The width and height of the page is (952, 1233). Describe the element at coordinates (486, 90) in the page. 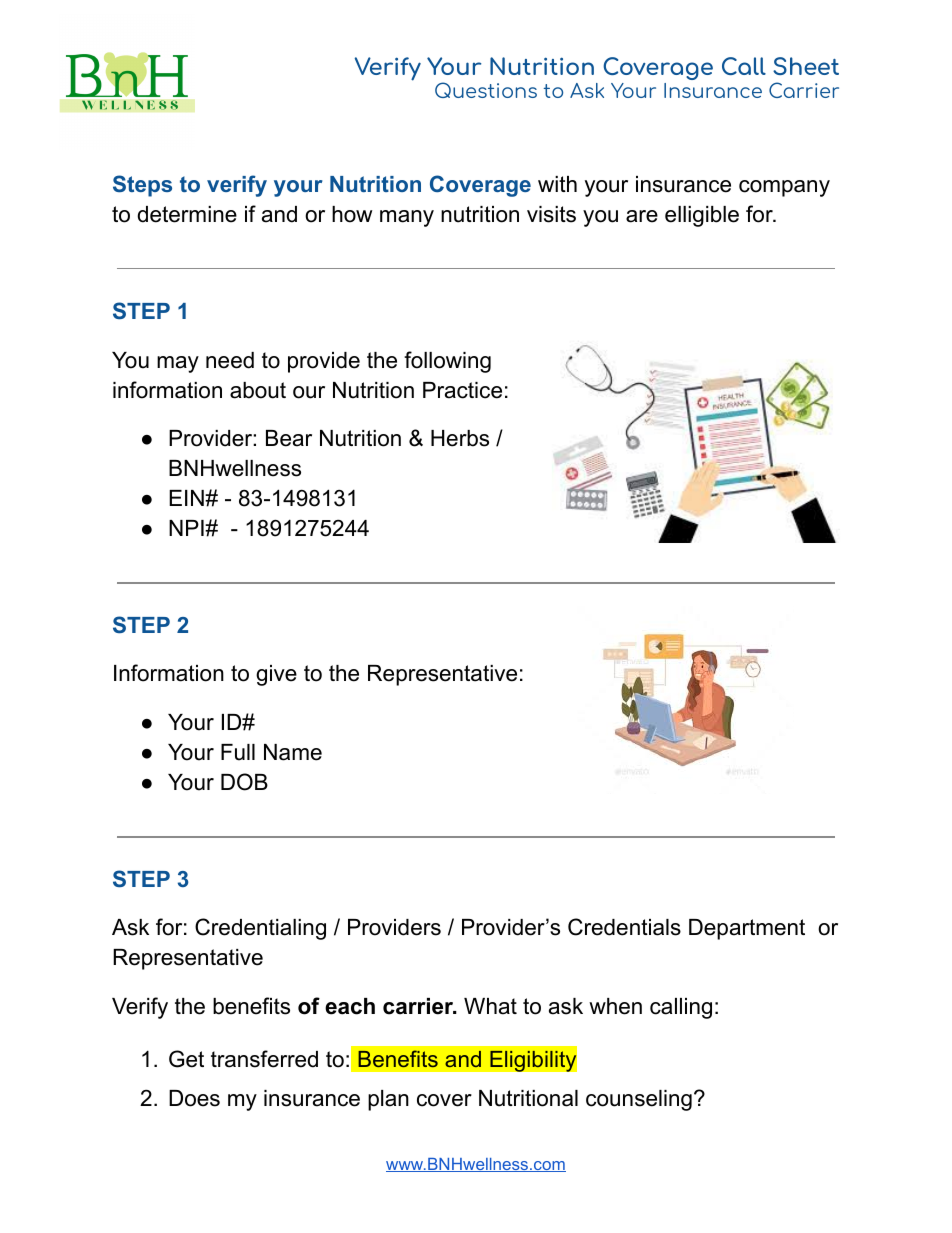

I see `Questions` at that location.
